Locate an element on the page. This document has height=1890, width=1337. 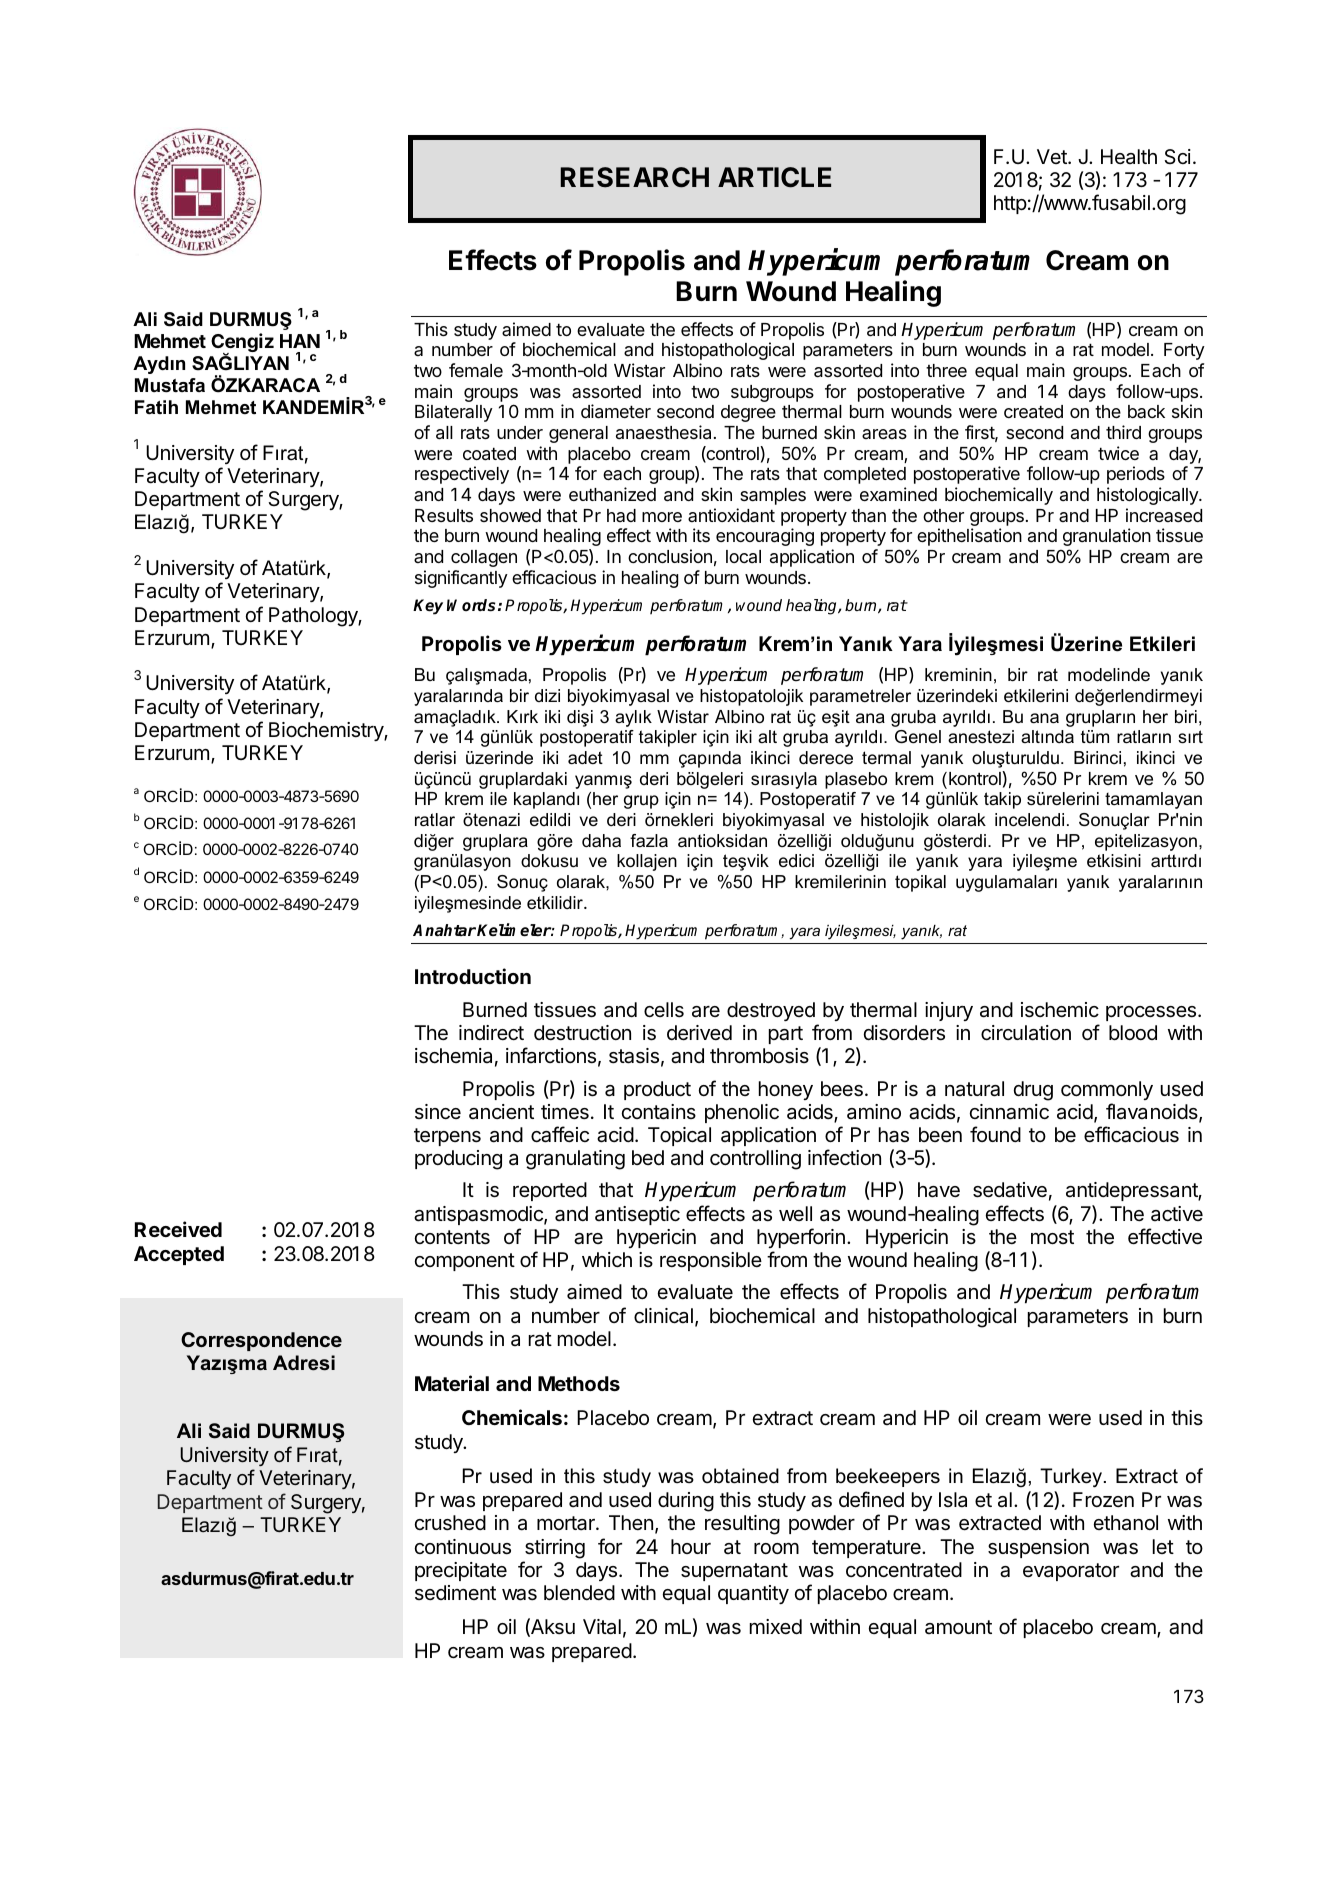
Results is located at coordinates (444, 515).
